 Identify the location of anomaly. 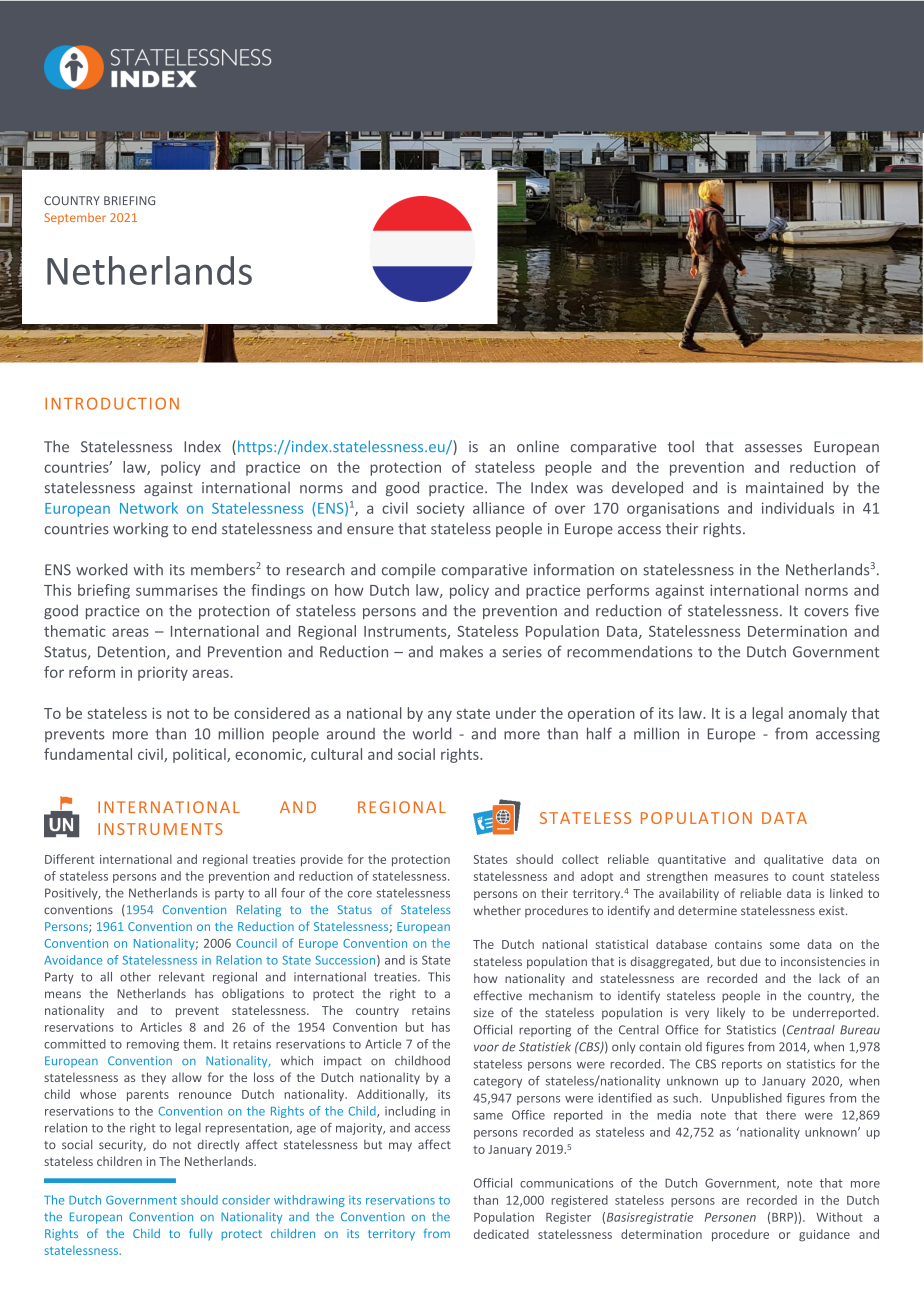
(817, 714).
